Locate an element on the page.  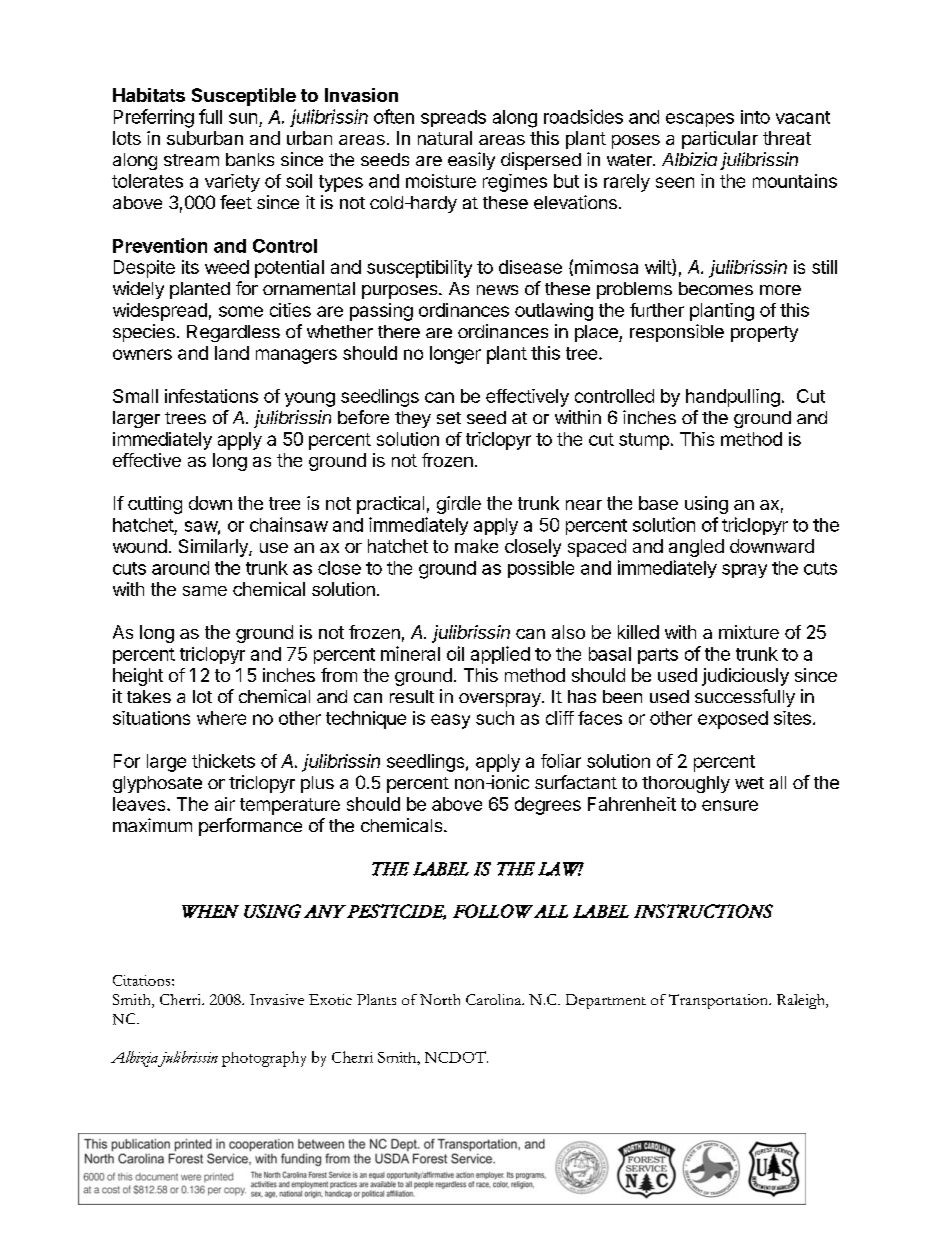
sun is located at coordinates (243, 118).
